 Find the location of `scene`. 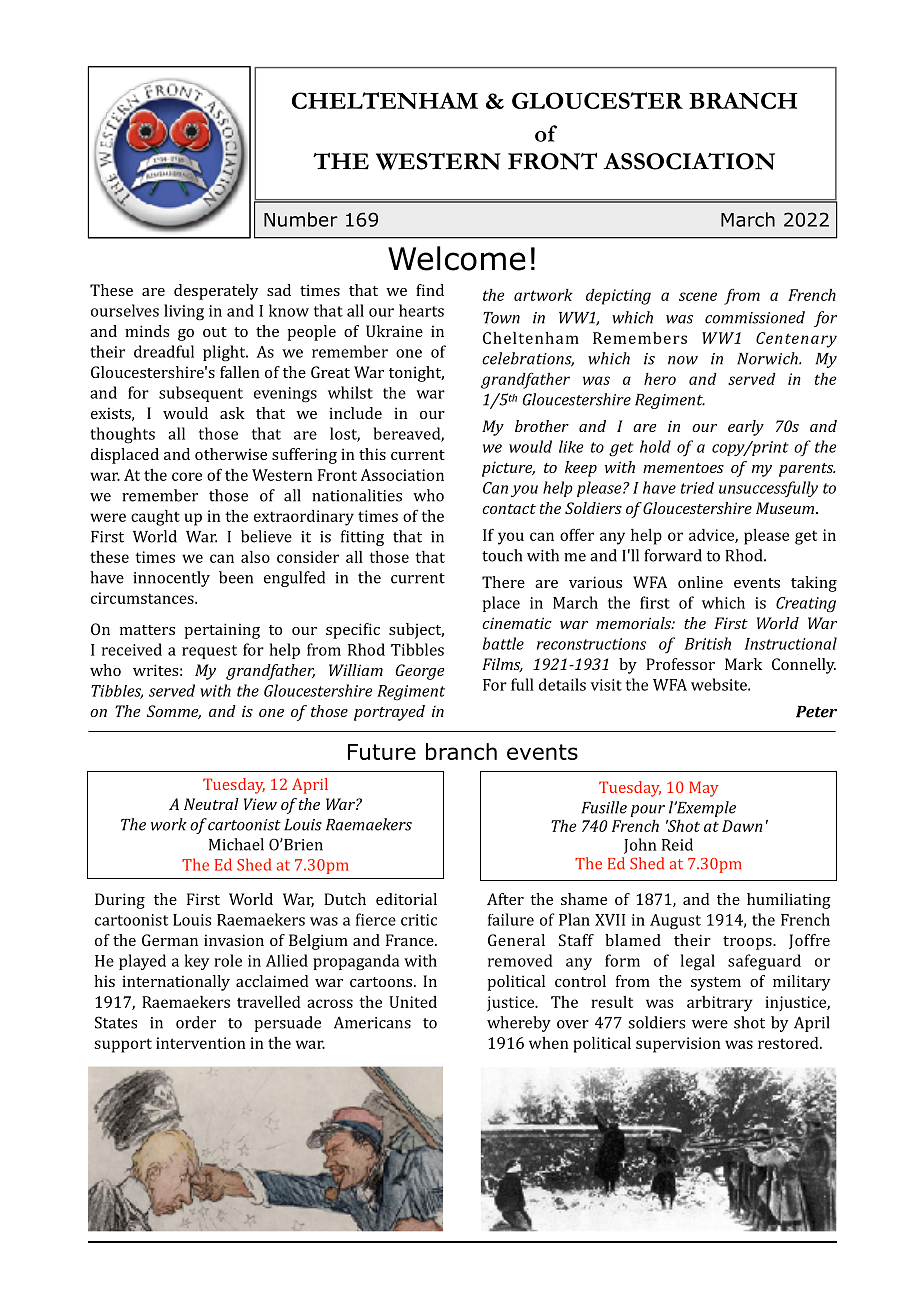

scene is located at coordinates (698, 296).
